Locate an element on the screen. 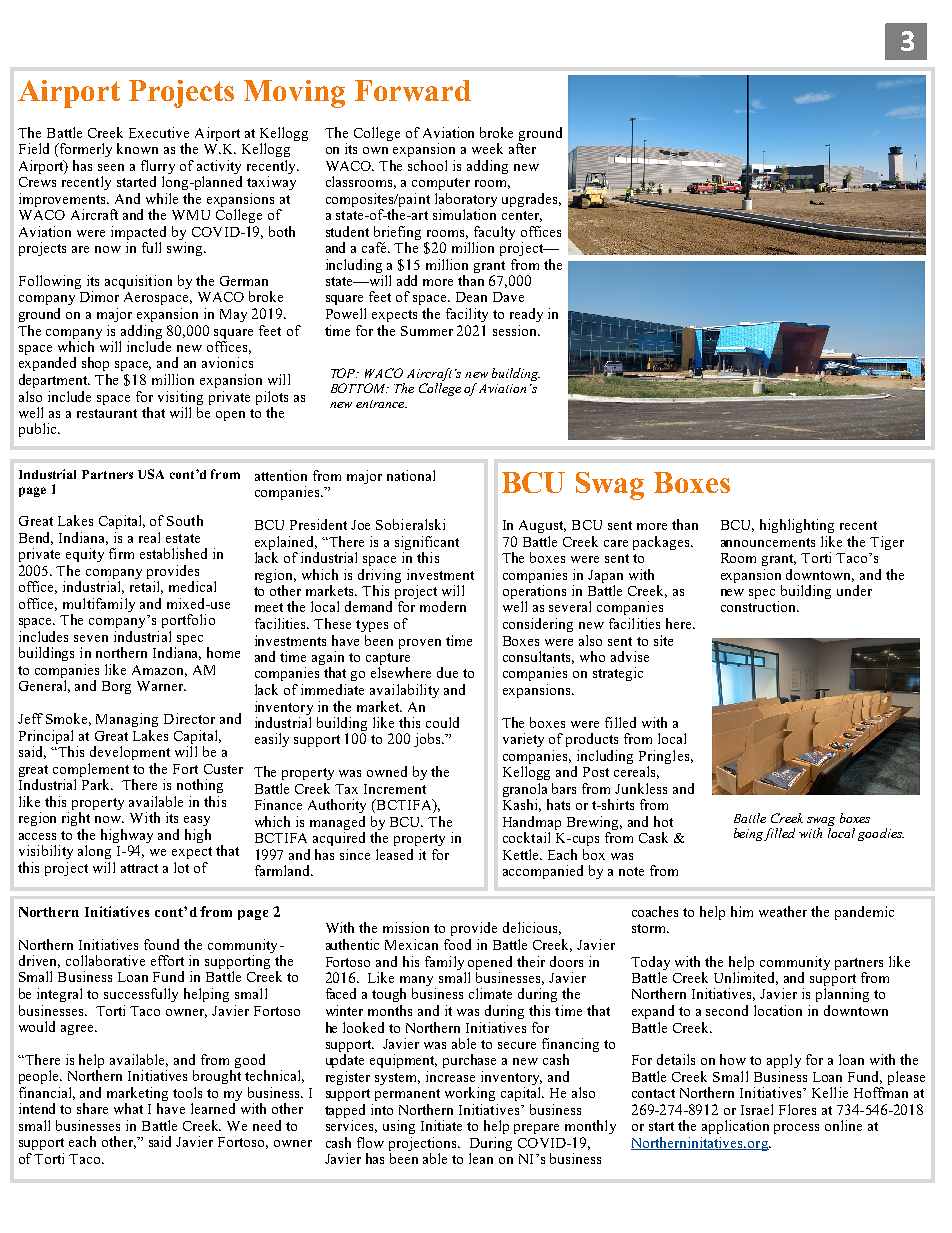 Image resolution: width=952 pixels, height=1233 pixels. USA is located at coordinates (151, 474).
